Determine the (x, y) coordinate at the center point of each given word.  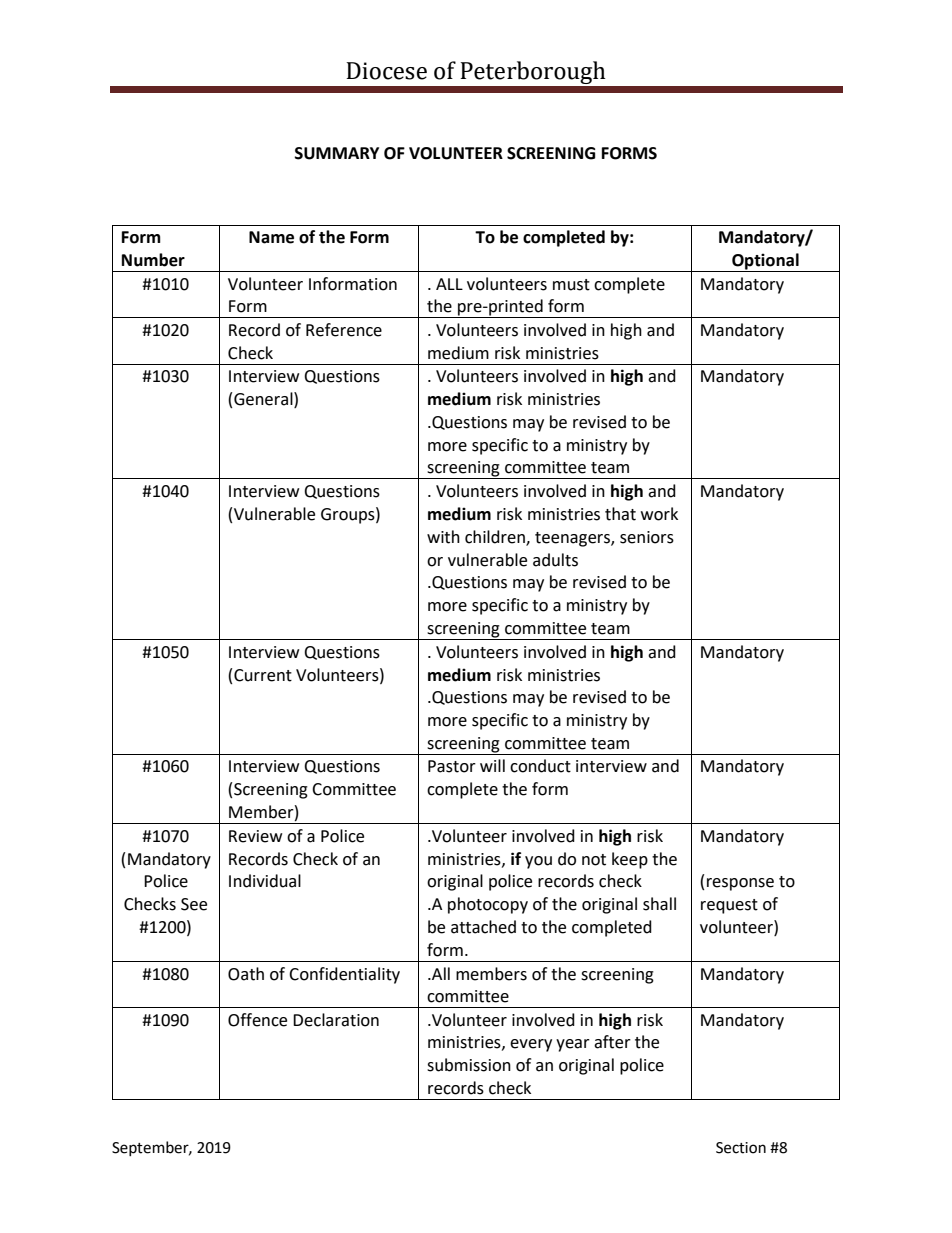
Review (255, 836)
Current (263, 675)
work (659, 514)
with (443, 537)
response (740, 884)
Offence (257, 1020)
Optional (765, 262)
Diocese (386, 71)
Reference (344, 330)
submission (469, 1065)
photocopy (488, 905)
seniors (647, 537)
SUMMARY (337, 153)
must (571, 285)
